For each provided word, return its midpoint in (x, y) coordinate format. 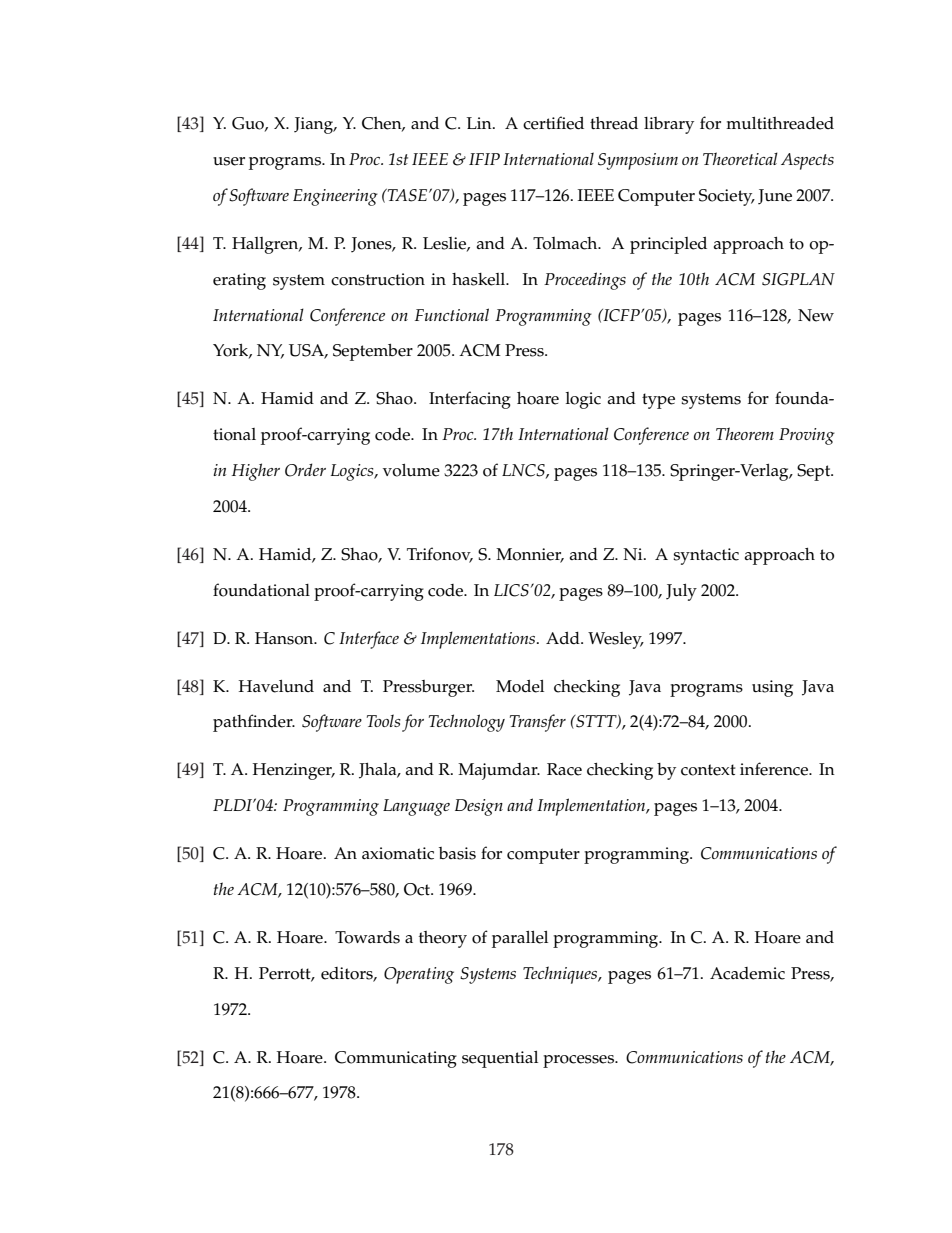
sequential (500, 1059)
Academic (747, 973)
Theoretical (740, 158)
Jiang (315, 125)
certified (553, 123)
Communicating (396, 1059)
